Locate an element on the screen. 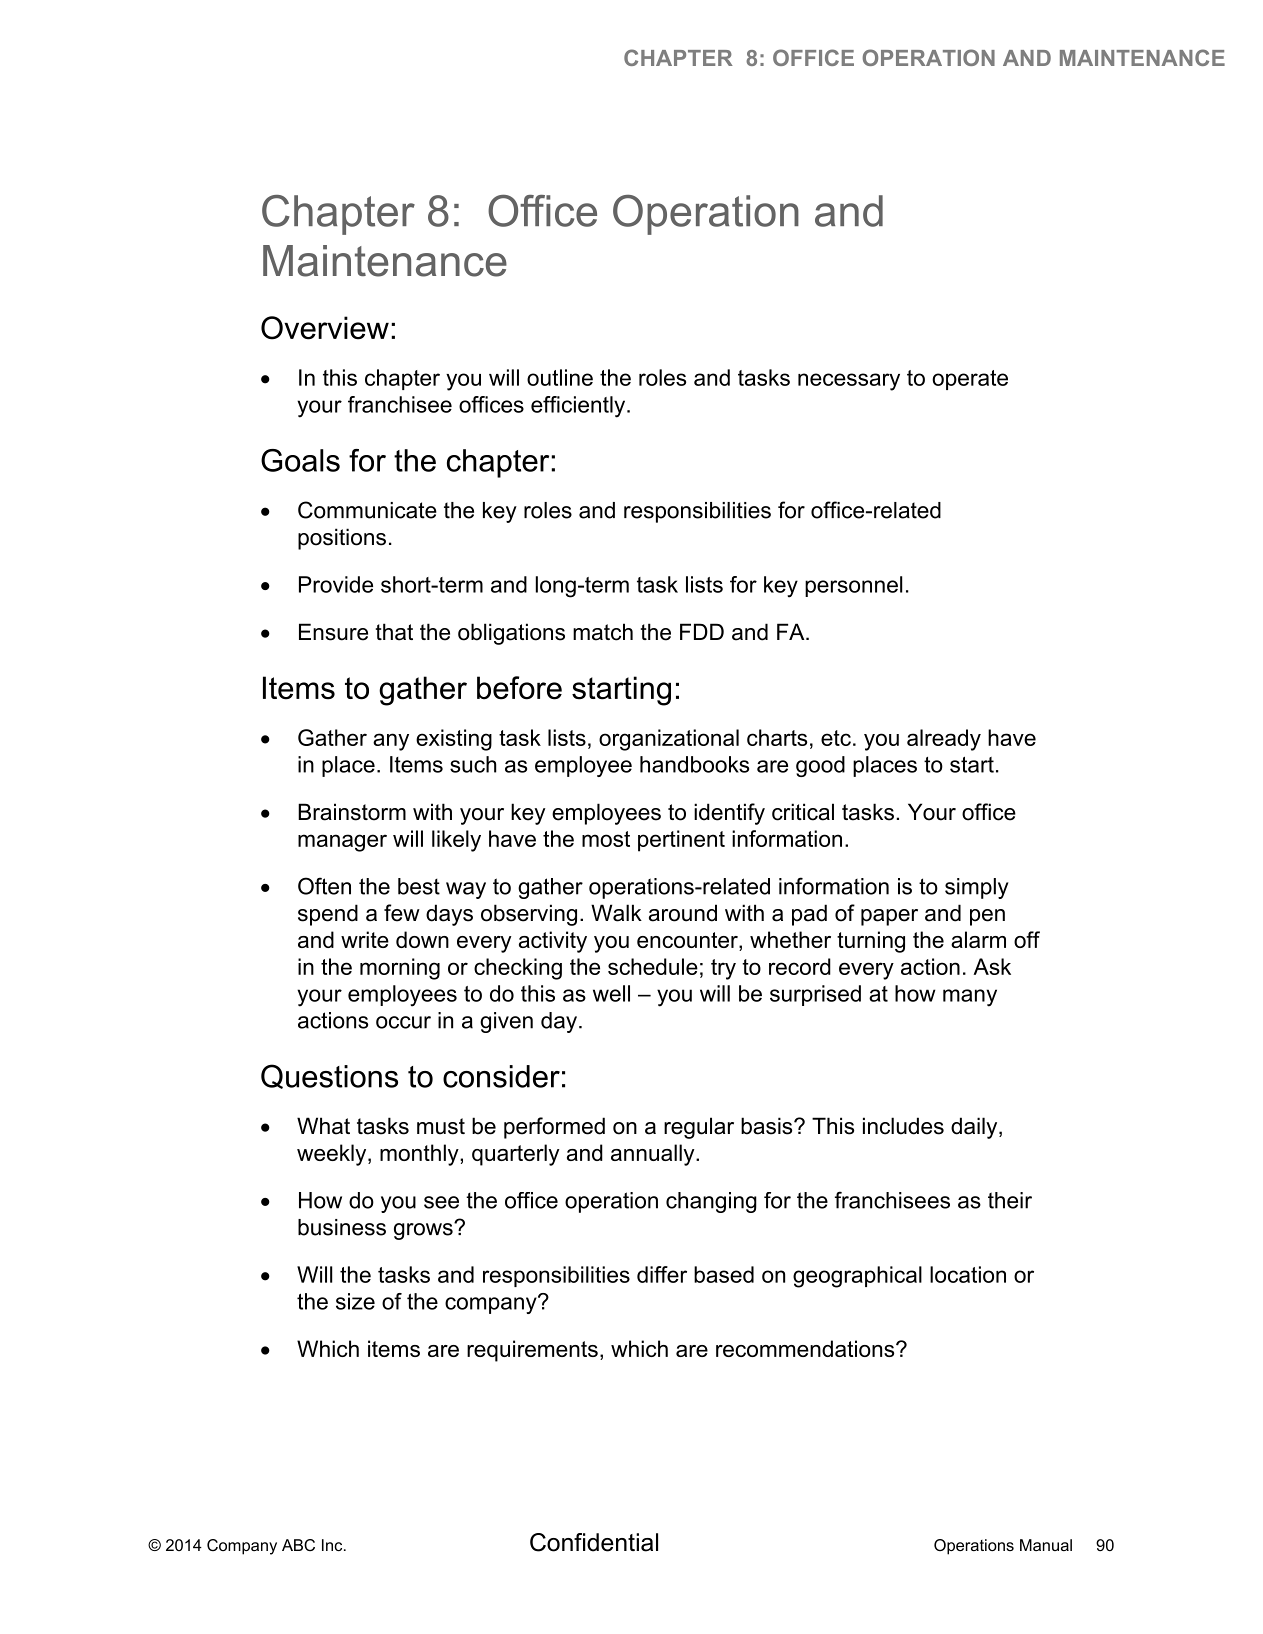 The width and height of the screenshot is (1263, 1634). ABC is located at coordinates (298, 1545).
